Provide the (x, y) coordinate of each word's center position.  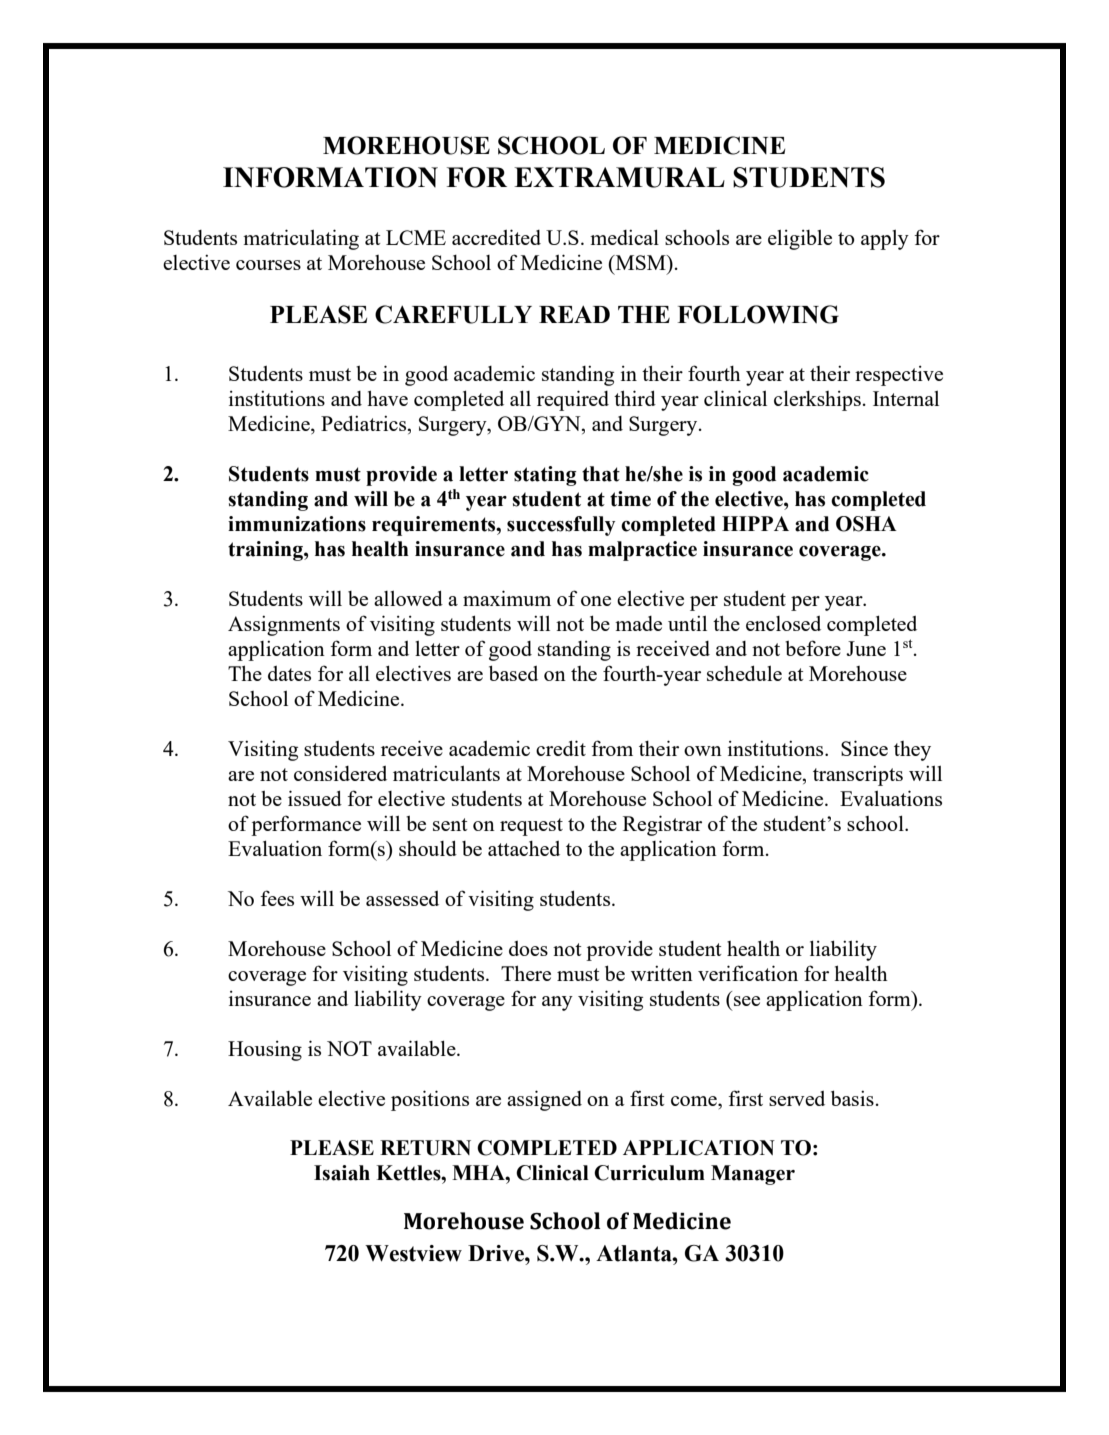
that (601, 474)
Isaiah (342, 1173)
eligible (800, 240)
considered (340, 773)
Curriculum (649, 1173)
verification (748, 973)
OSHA (866, 524)
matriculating (301, 239)
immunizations (297, 524)
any (557, 1003)
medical (624, 237)
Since (864, 748)
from (612, 748)
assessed (402, 898)
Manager (753, 1175)
